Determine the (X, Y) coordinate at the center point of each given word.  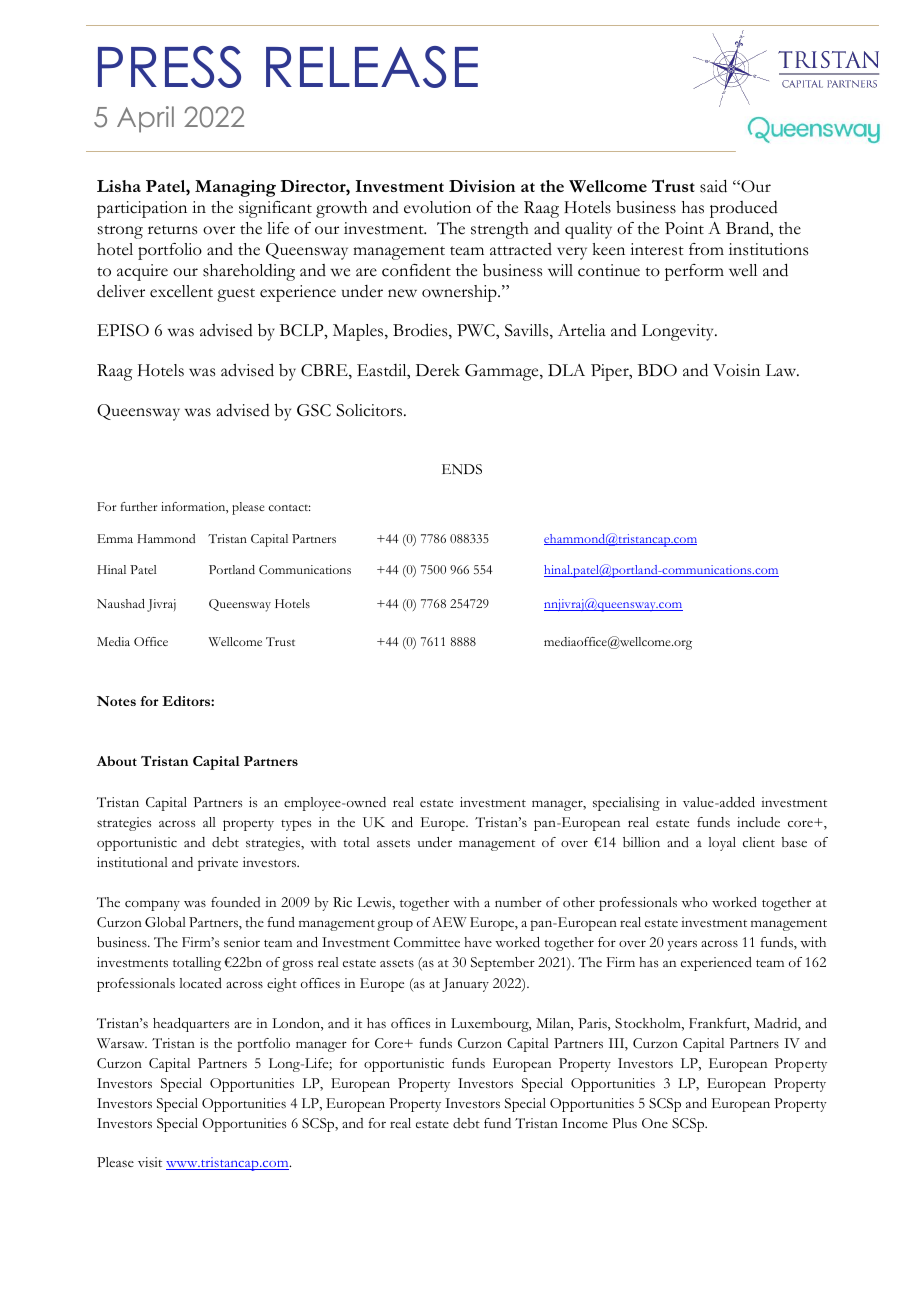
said (713, 186)
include (758, 822)
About (116, 761)
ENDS (462, 469)
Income (585, 1123)
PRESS (169, 67)
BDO (657, 370)
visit (150, 1162)
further (139, 506)
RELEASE (372, 67)
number (518, 902)
